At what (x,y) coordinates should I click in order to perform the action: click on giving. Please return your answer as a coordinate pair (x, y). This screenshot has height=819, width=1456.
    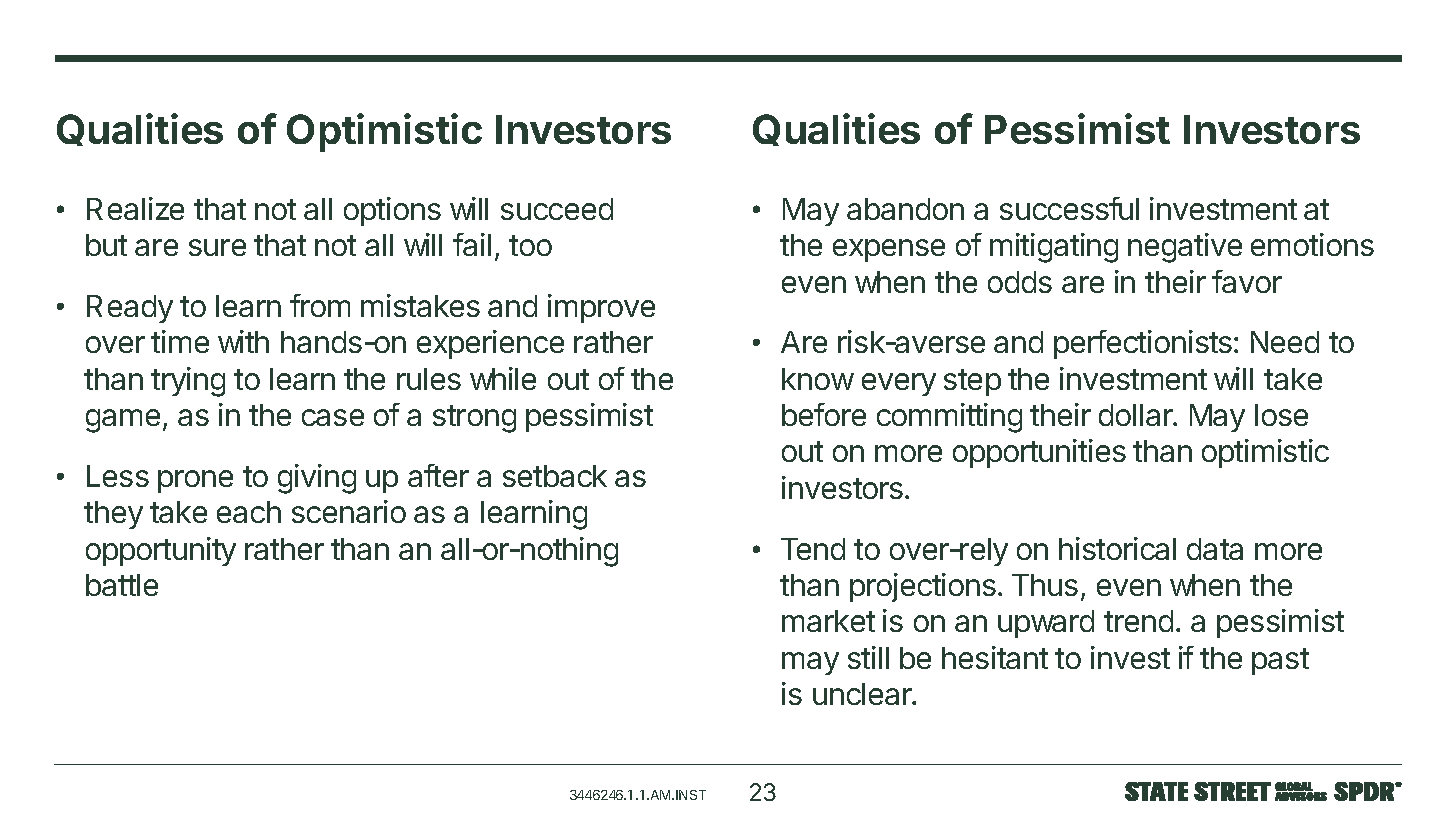
    Looking at the image, I should click on (317, 479).
